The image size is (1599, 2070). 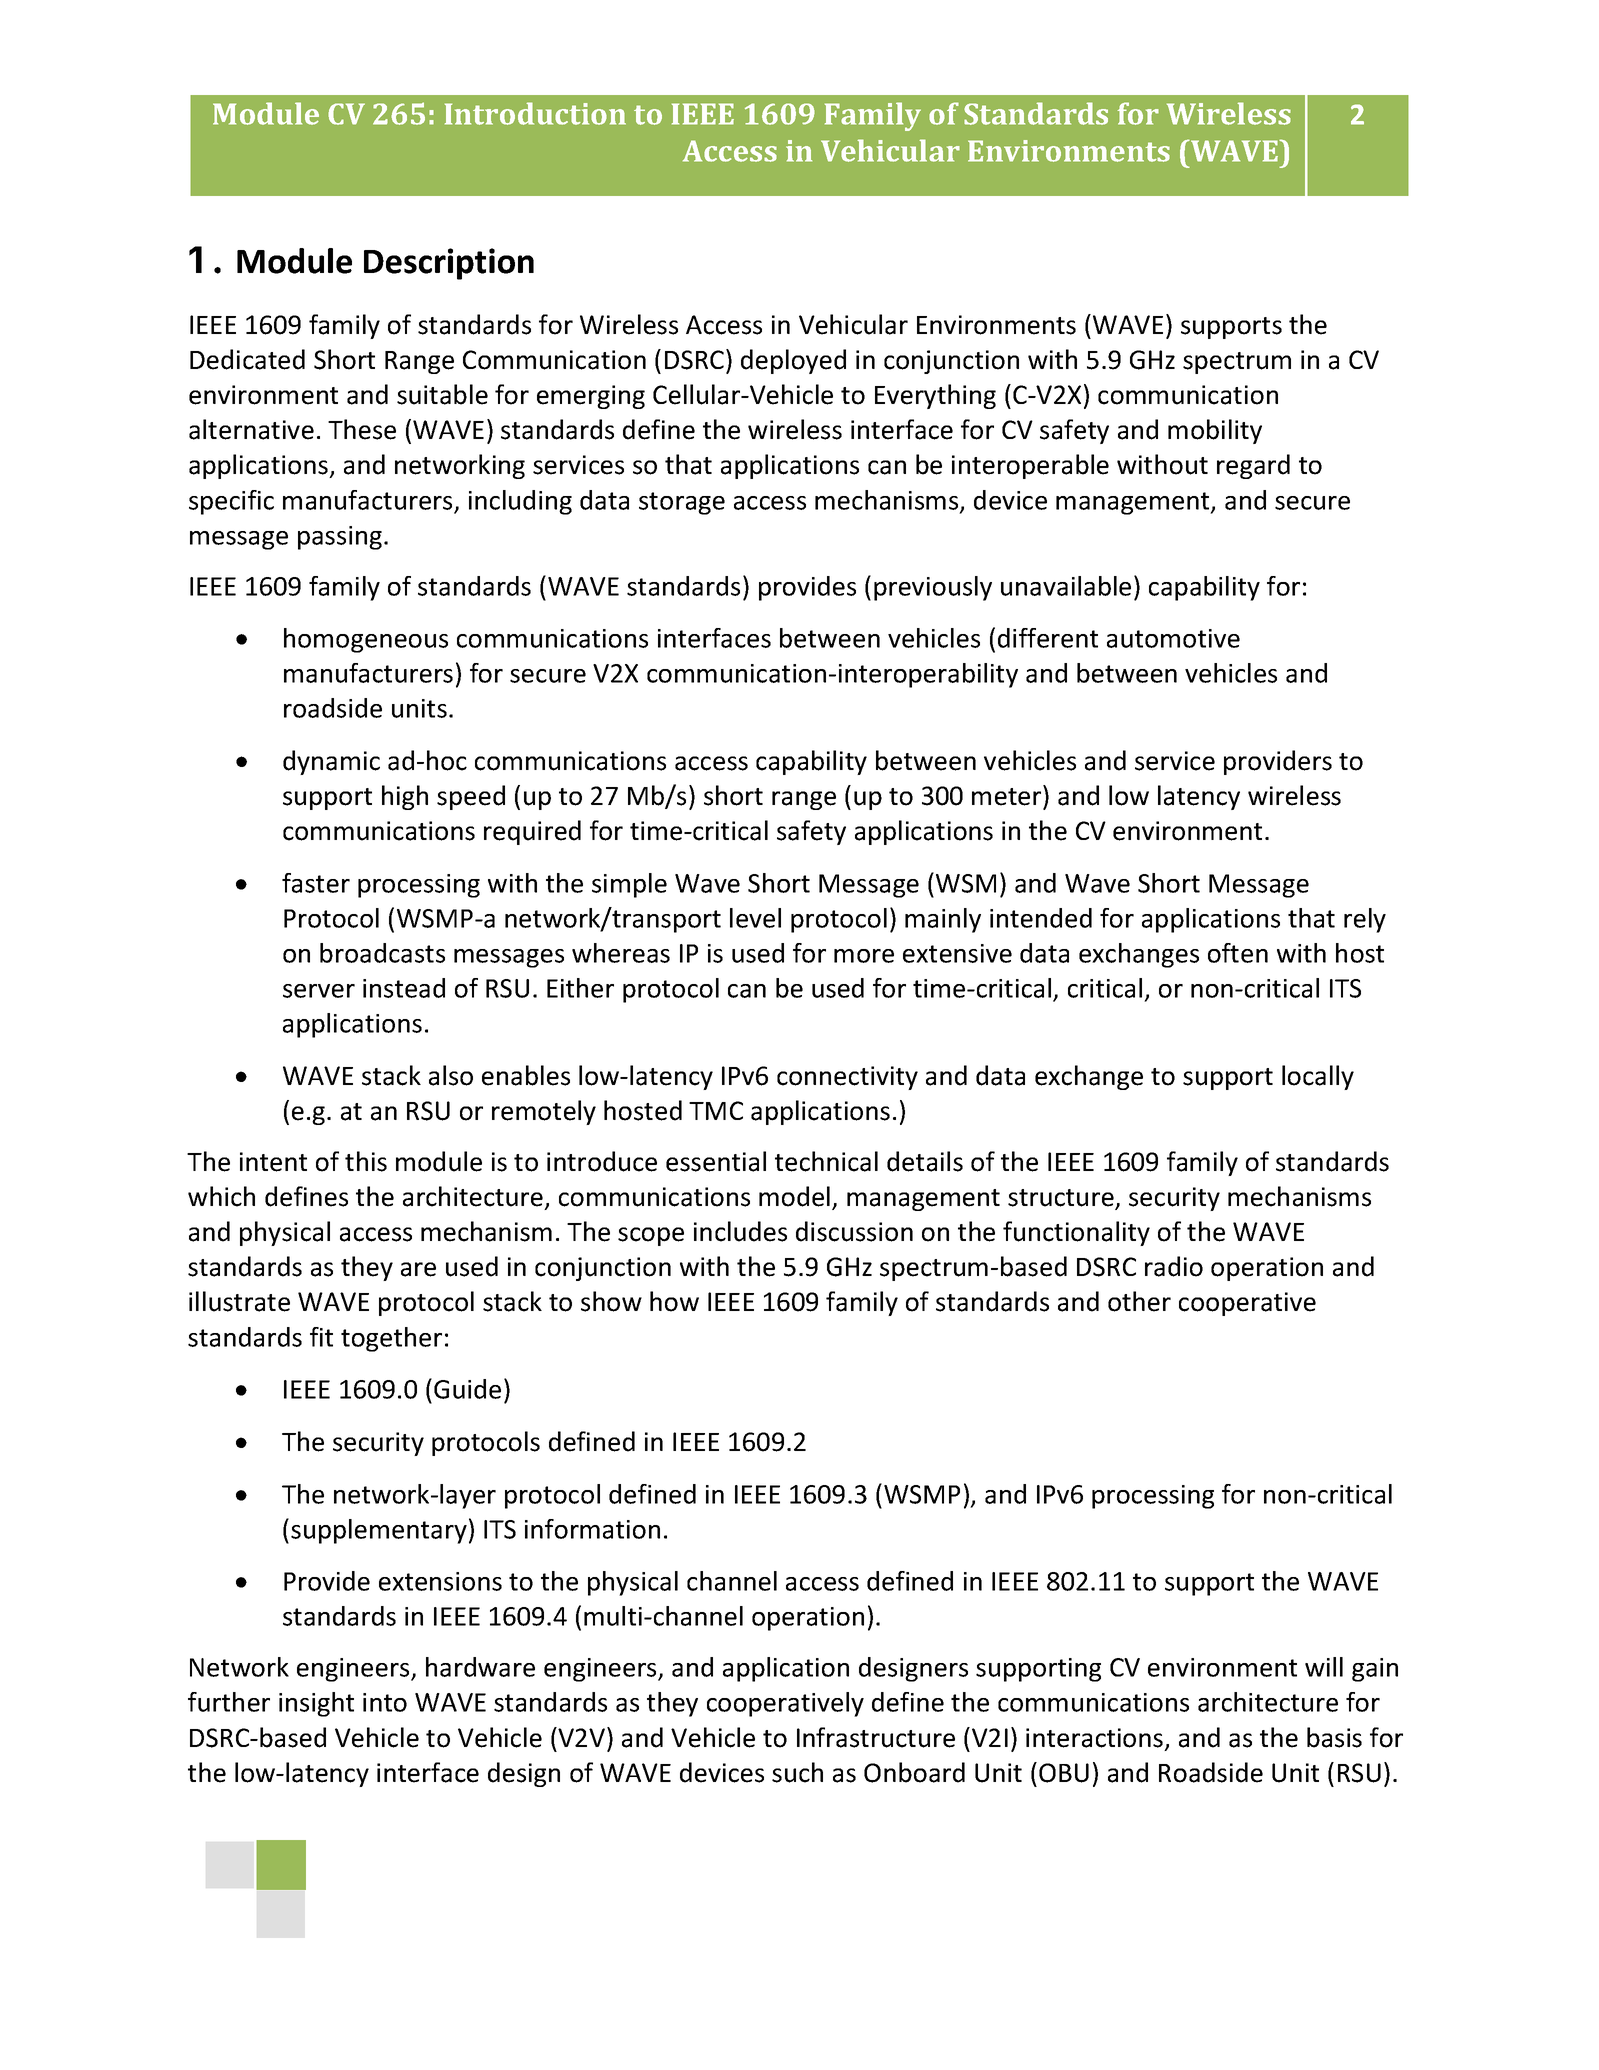 I want to click on basis, so click(x=1334, y=1737).
